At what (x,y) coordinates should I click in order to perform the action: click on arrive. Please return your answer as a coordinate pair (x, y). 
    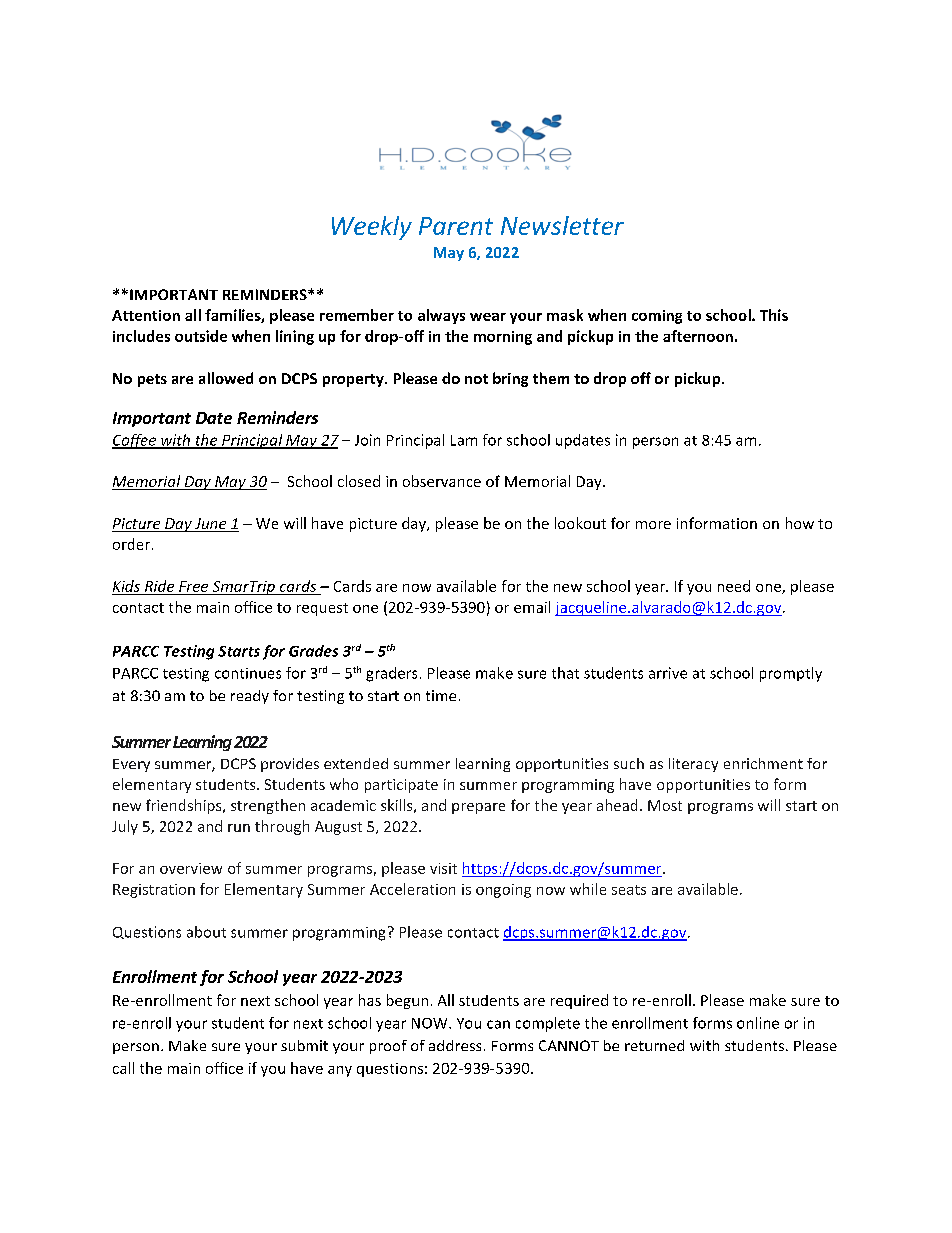
    Looking at the image, I should click on (668, 673).
